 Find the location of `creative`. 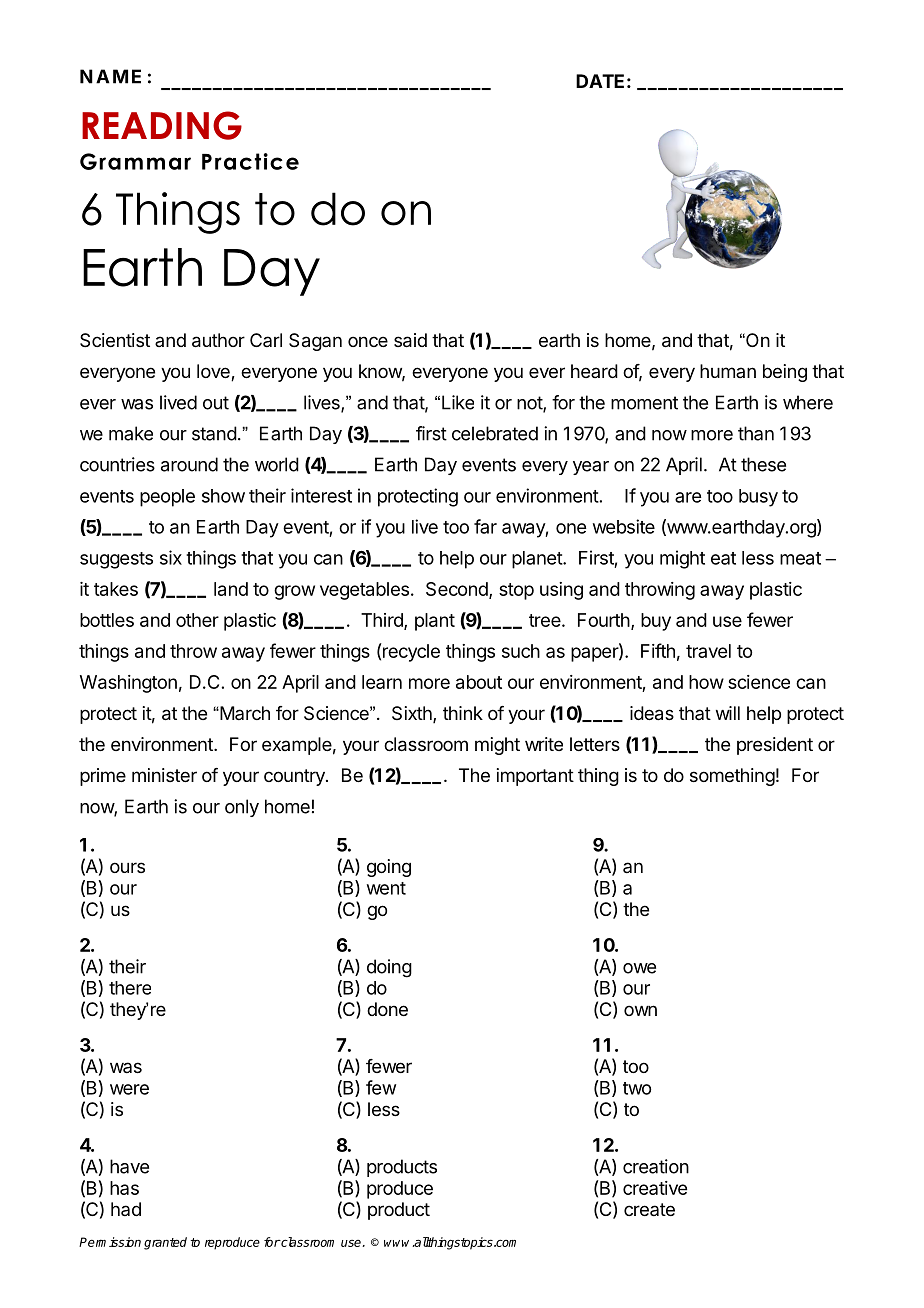

creative is located at coordinates (655, 1188).
